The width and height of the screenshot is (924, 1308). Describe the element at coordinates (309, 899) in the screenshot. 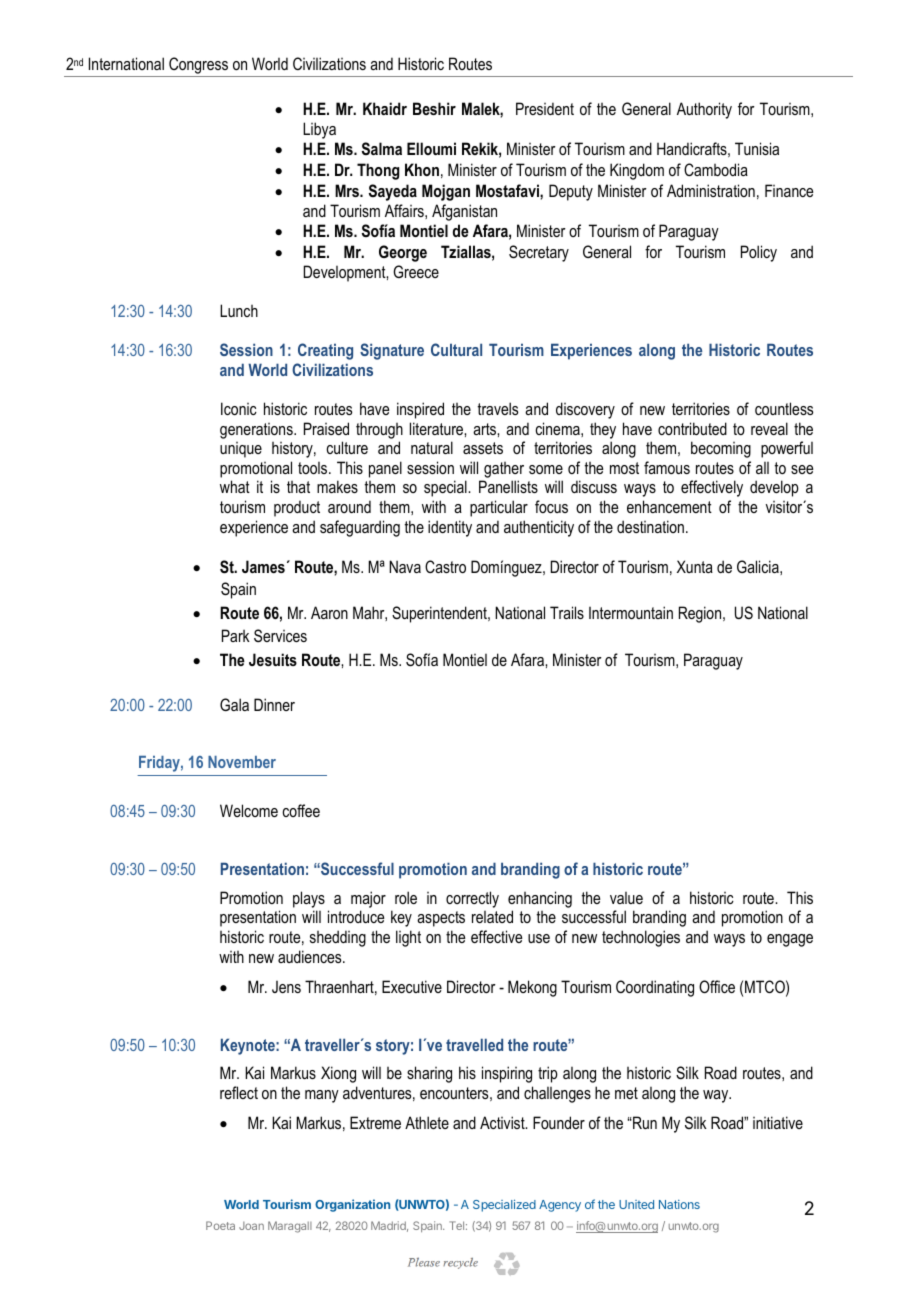

I see `plays` at that location.
